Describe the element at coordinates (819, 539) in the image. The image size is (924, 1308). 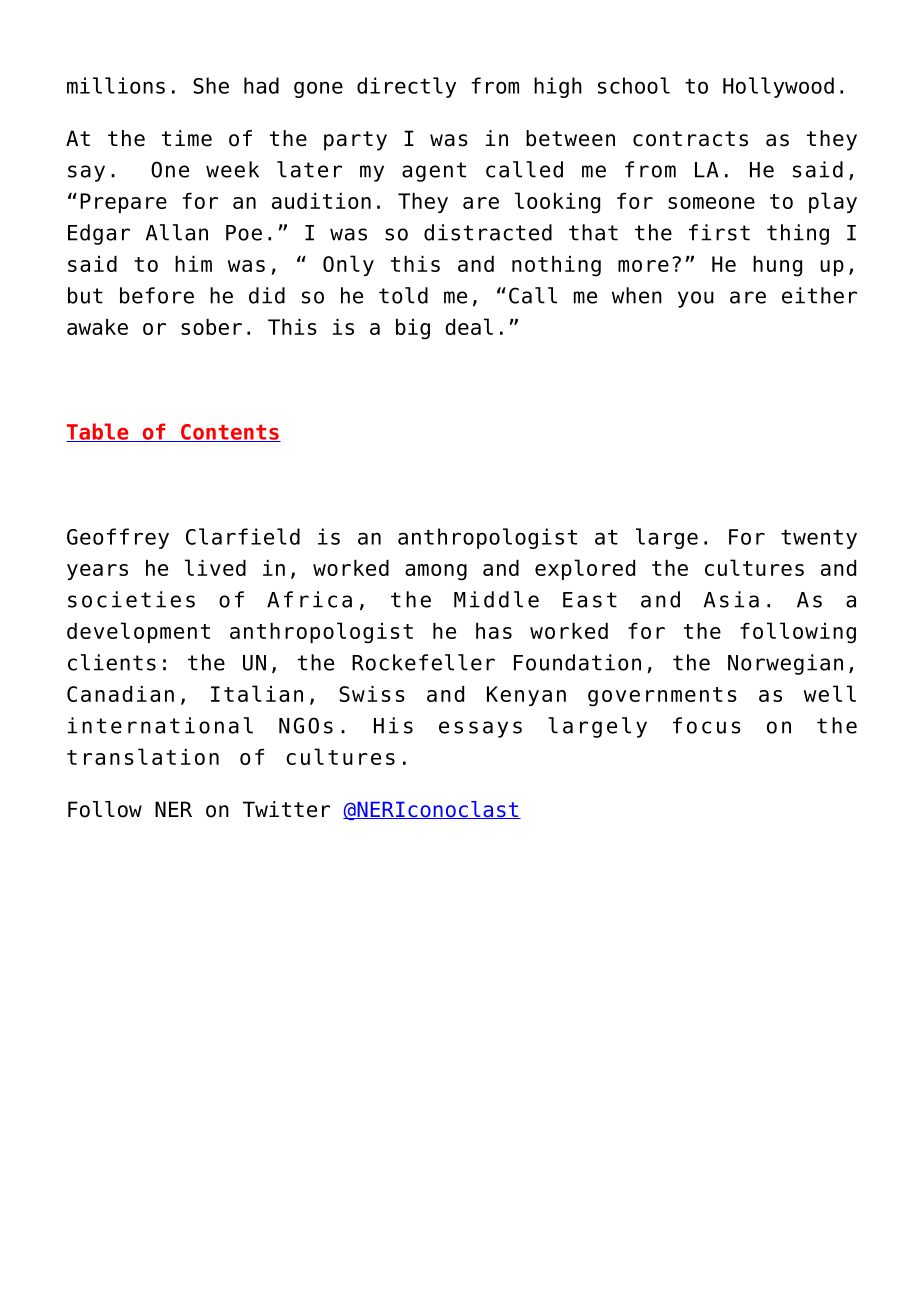
I see `twenty` at that location.
